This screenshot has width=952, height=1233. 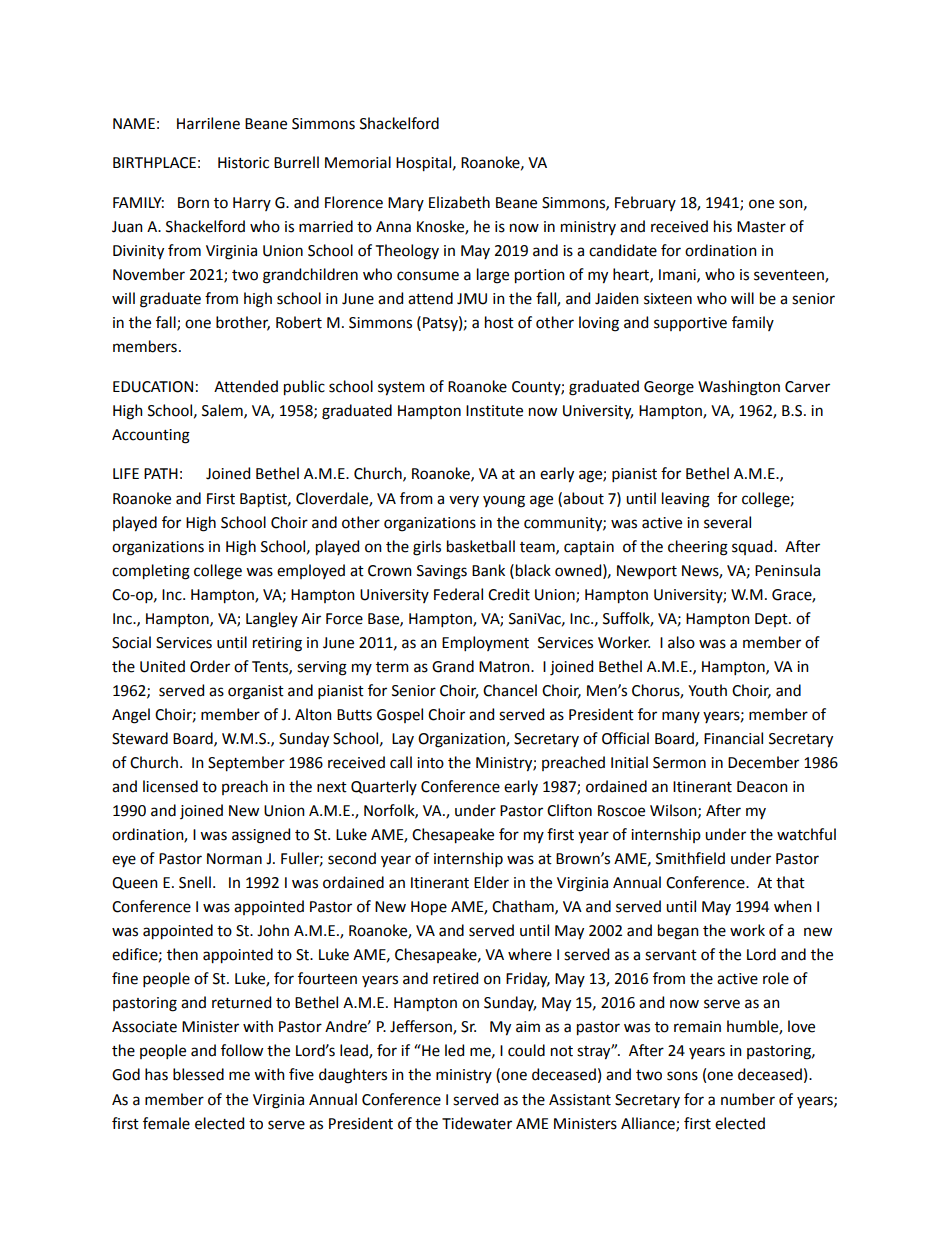 I want to click on leaving, so click(x=686, y=500).
